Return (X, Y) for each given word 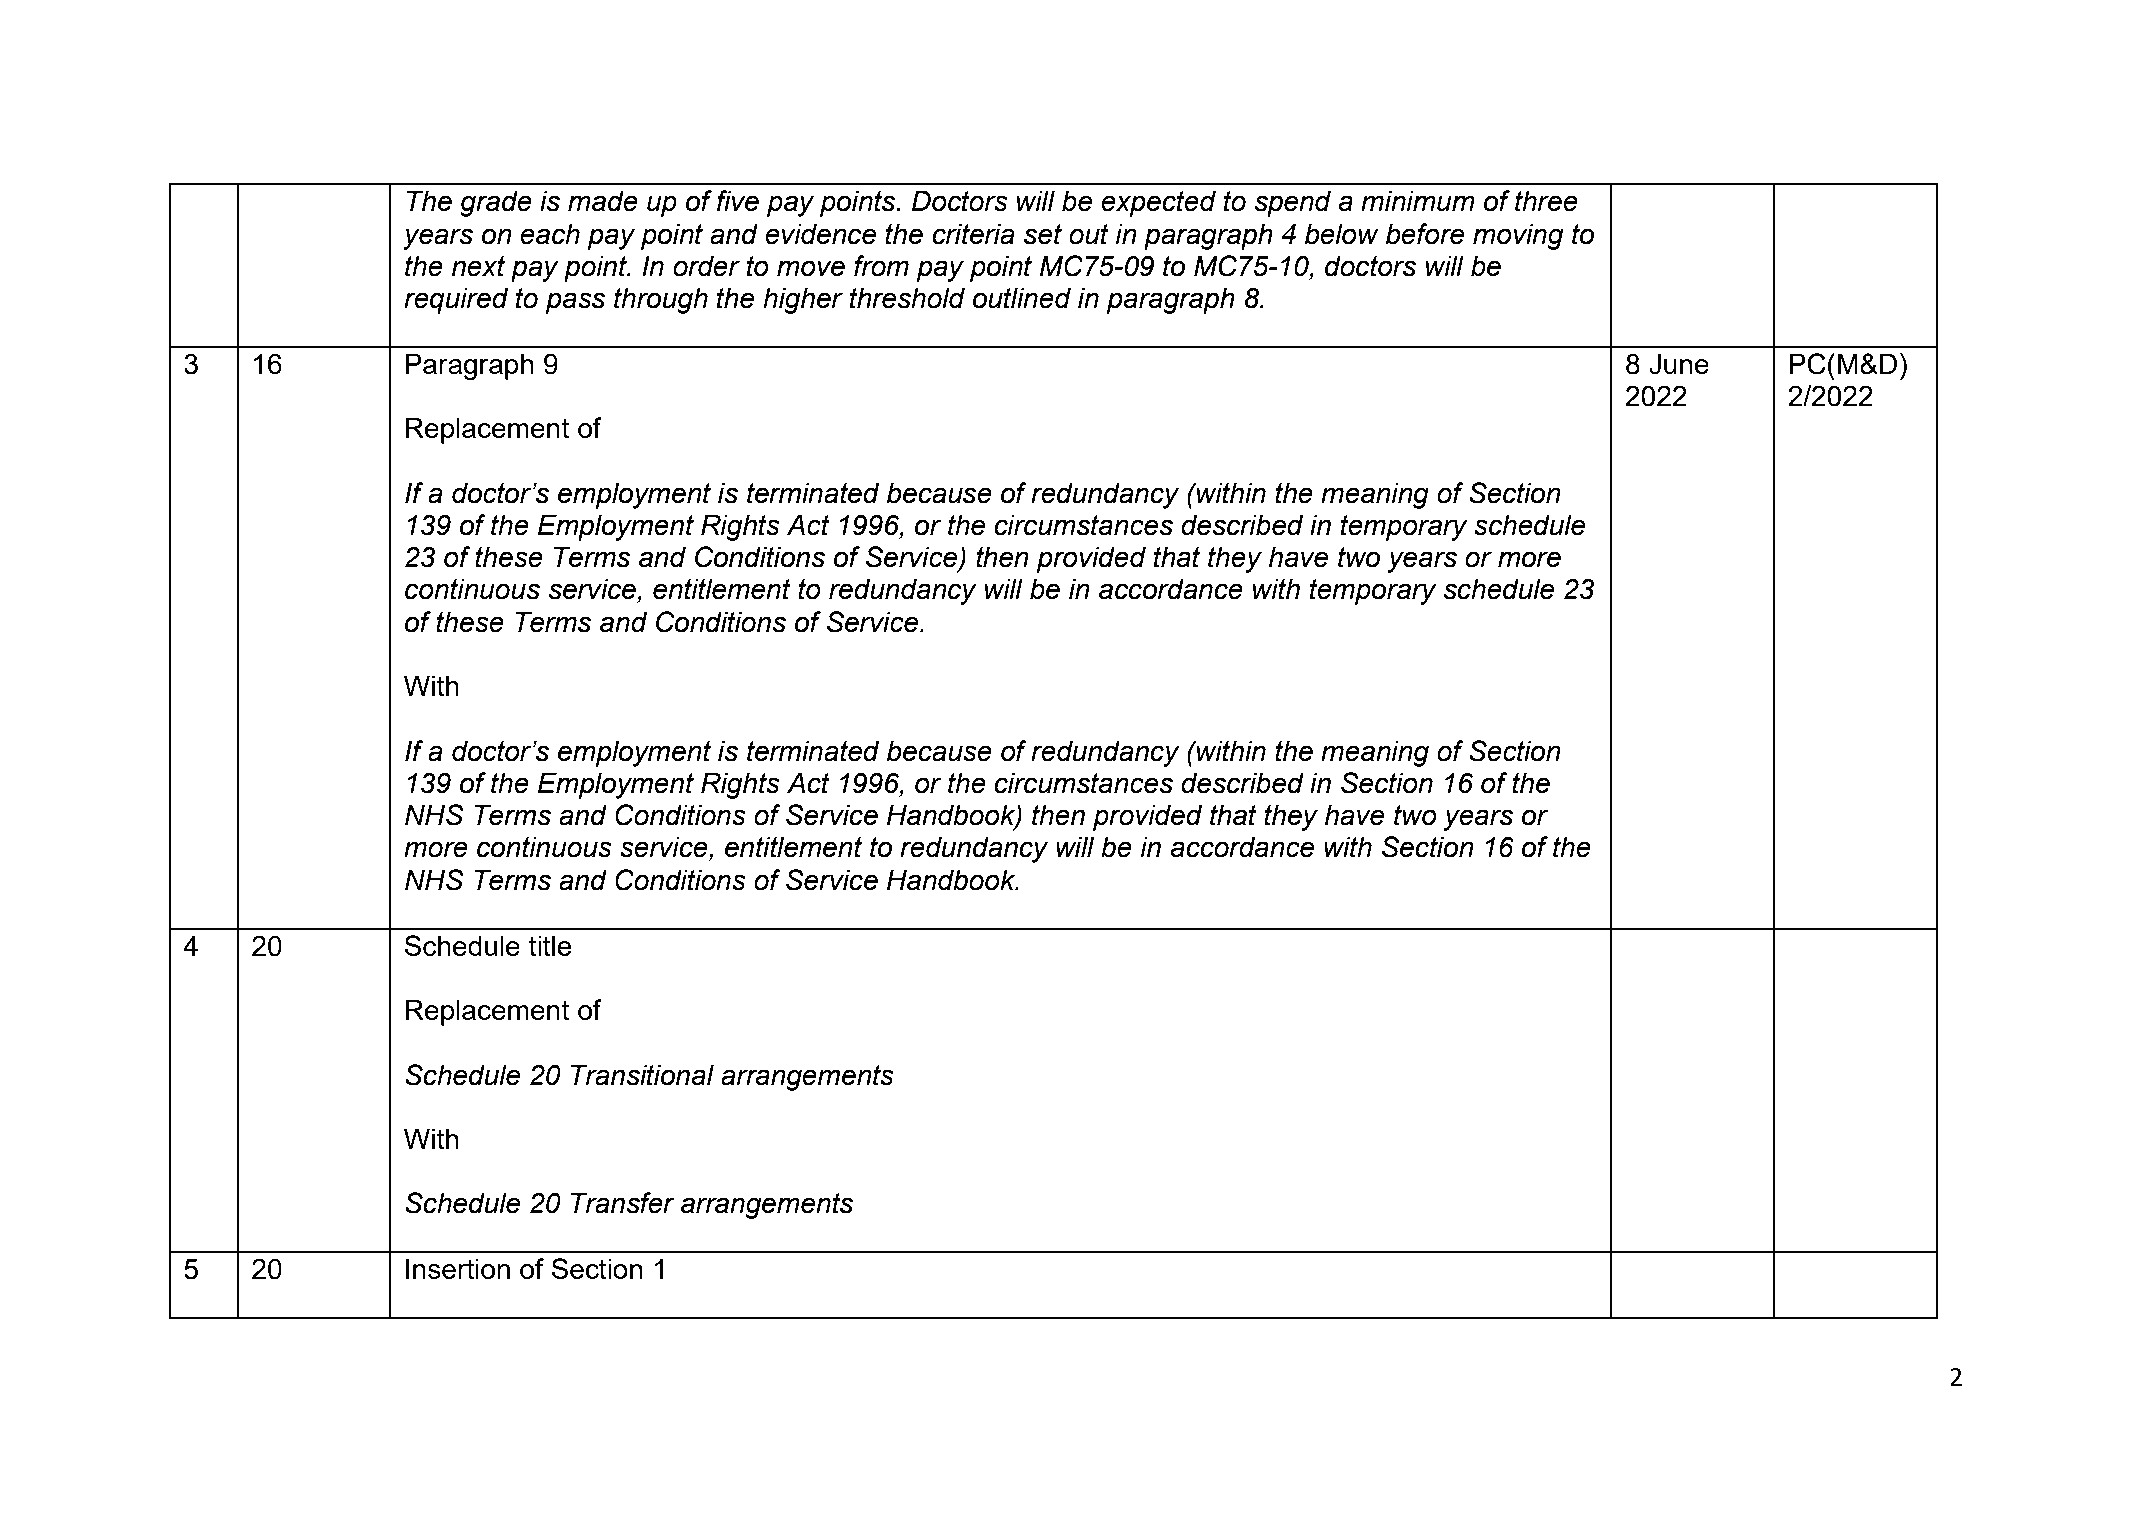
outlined (1022, 298)
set (1043, 234)
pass (575, 303)
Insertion (458, 1268)
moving (1518, 236)
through (661, 300)
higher (803, 300)
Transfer (623, 1203)
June (1679, 364)
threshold (907, 298)
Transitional (642, 1075)
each (550, 234)
